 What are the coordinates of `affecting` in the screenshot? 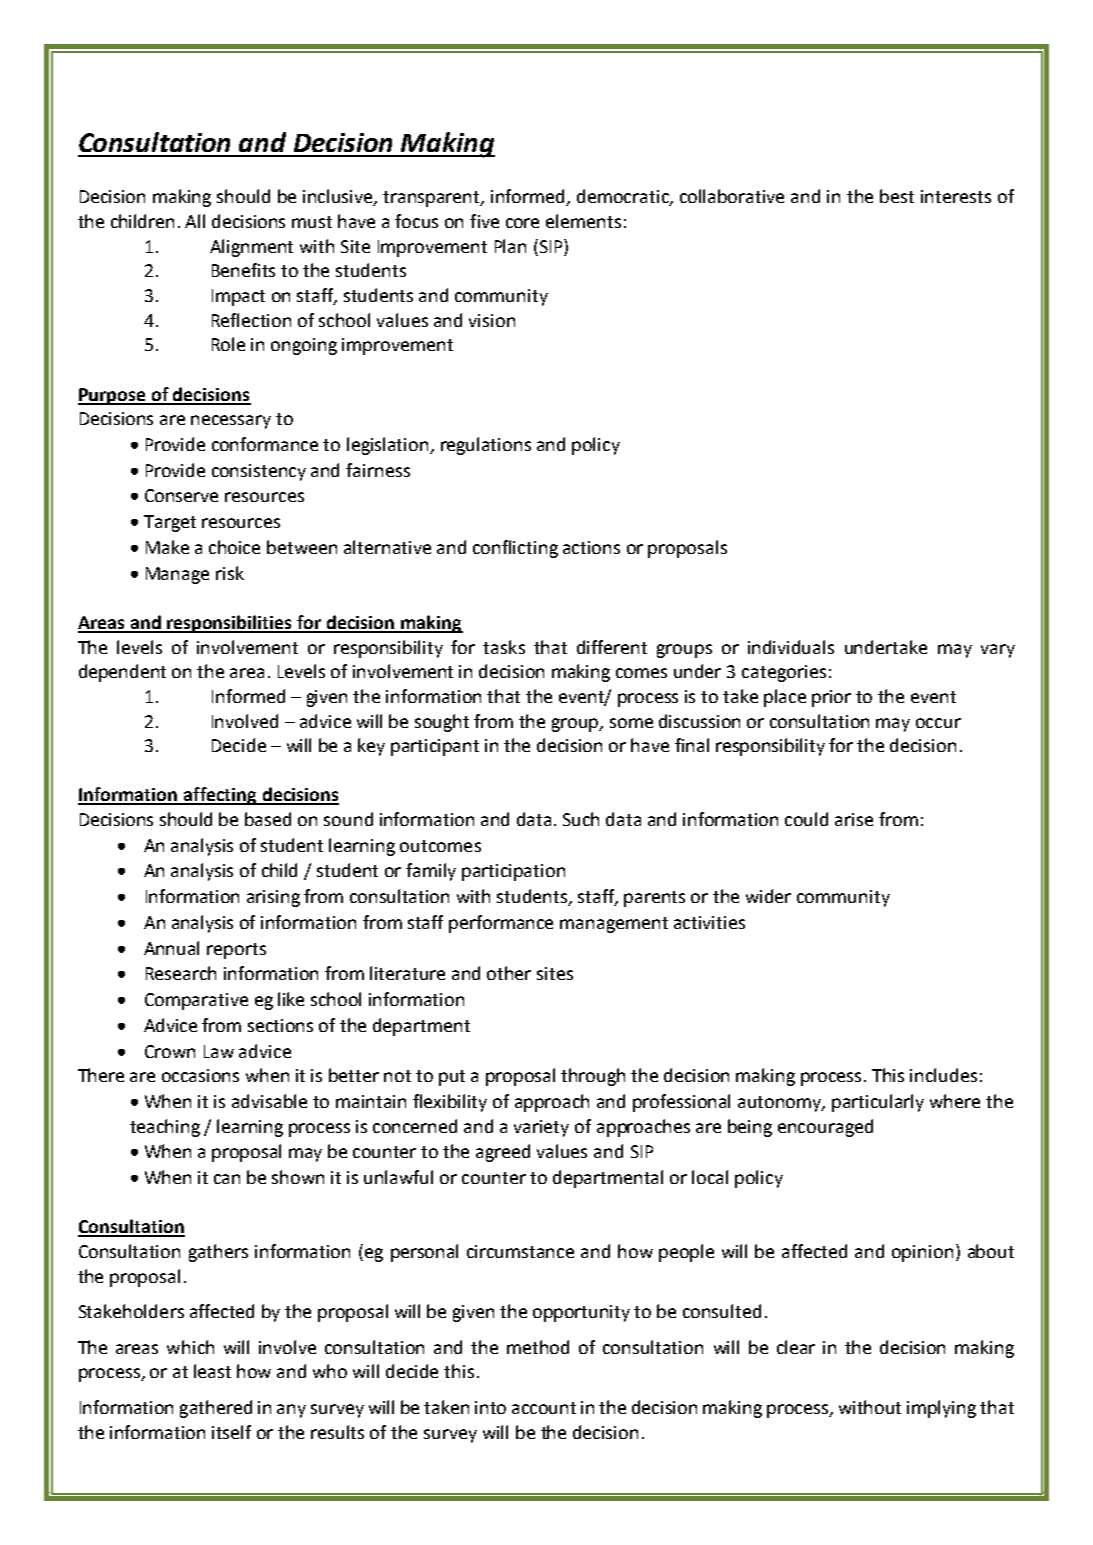 It's located at (220, 796).
